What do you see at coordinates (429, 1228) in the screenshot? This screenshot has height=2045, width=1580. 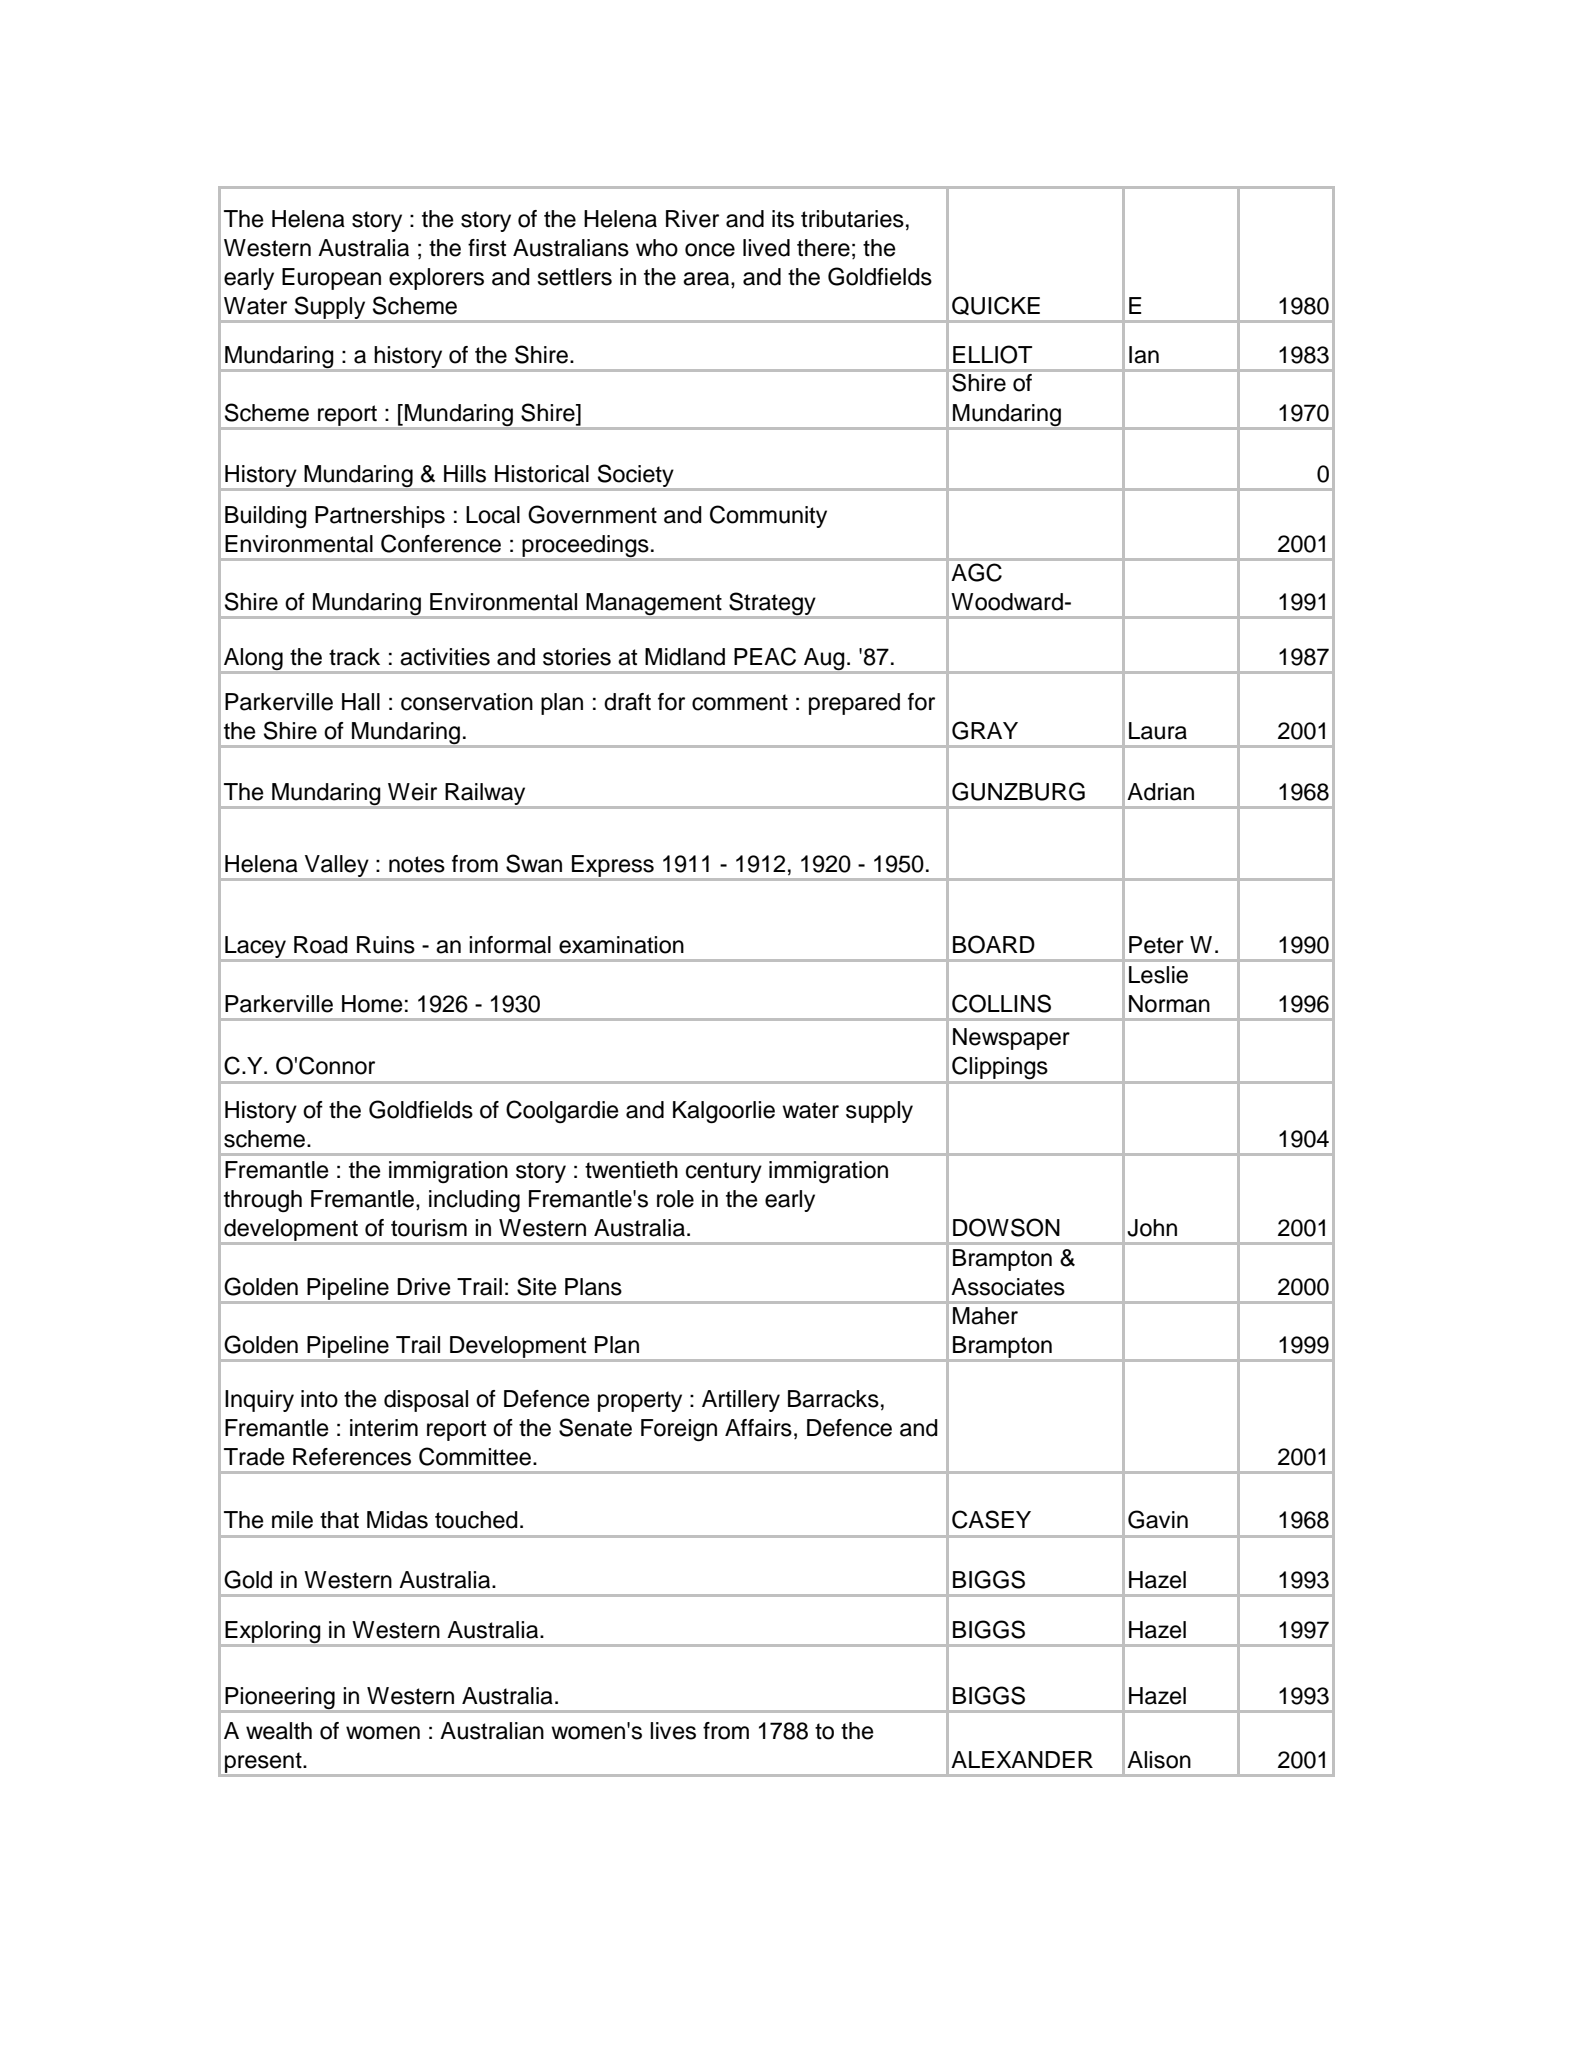 I see `tourism` at bounding box center [429, 1228].
